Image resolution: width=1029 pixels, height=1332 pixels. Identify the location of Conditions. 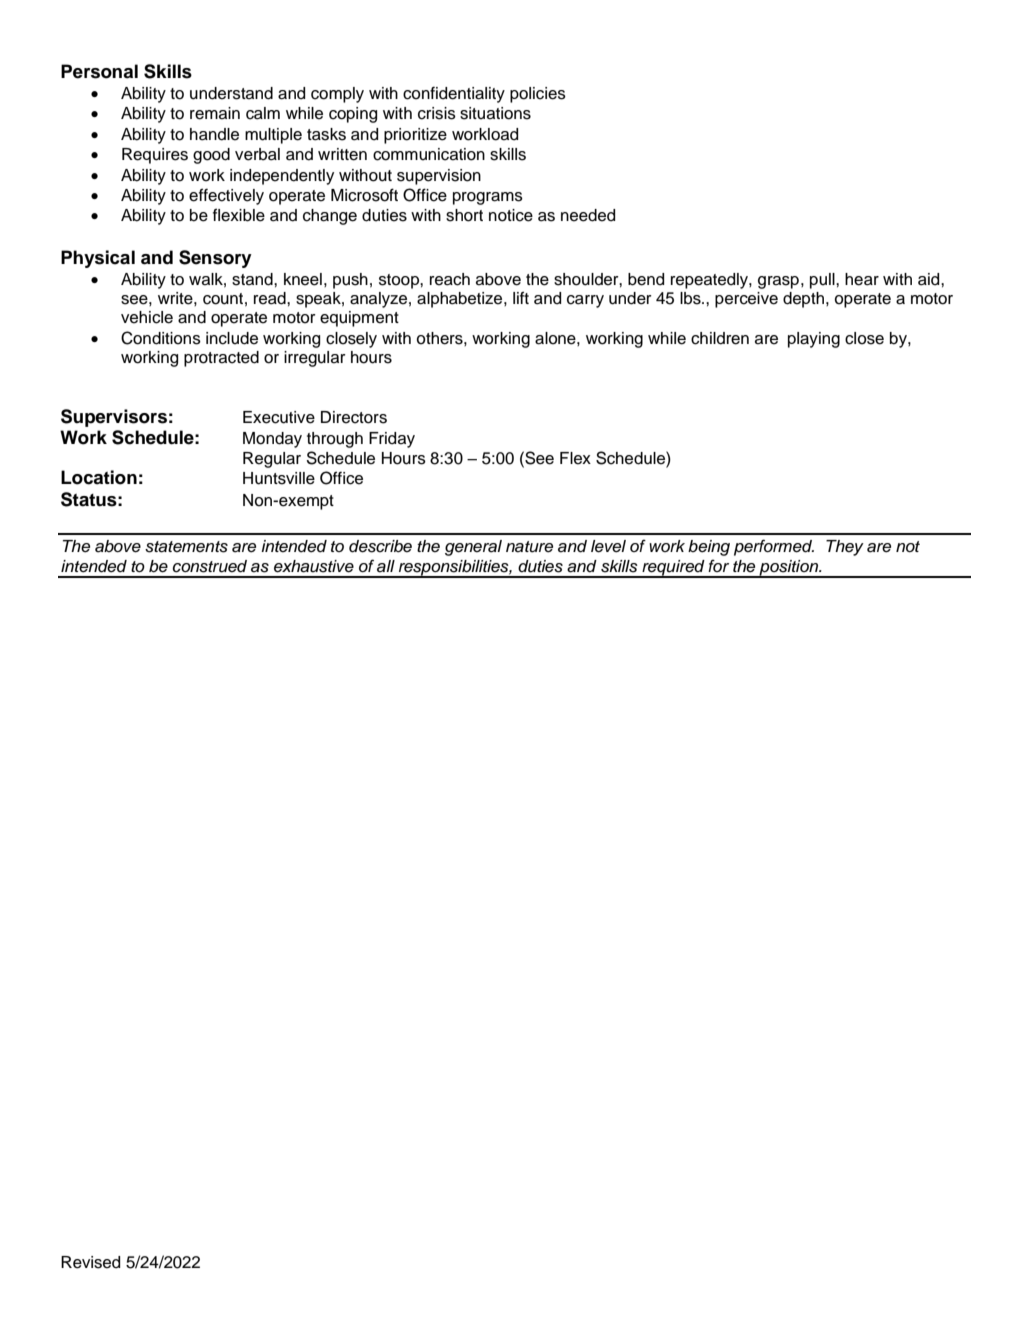
(161, 338).
